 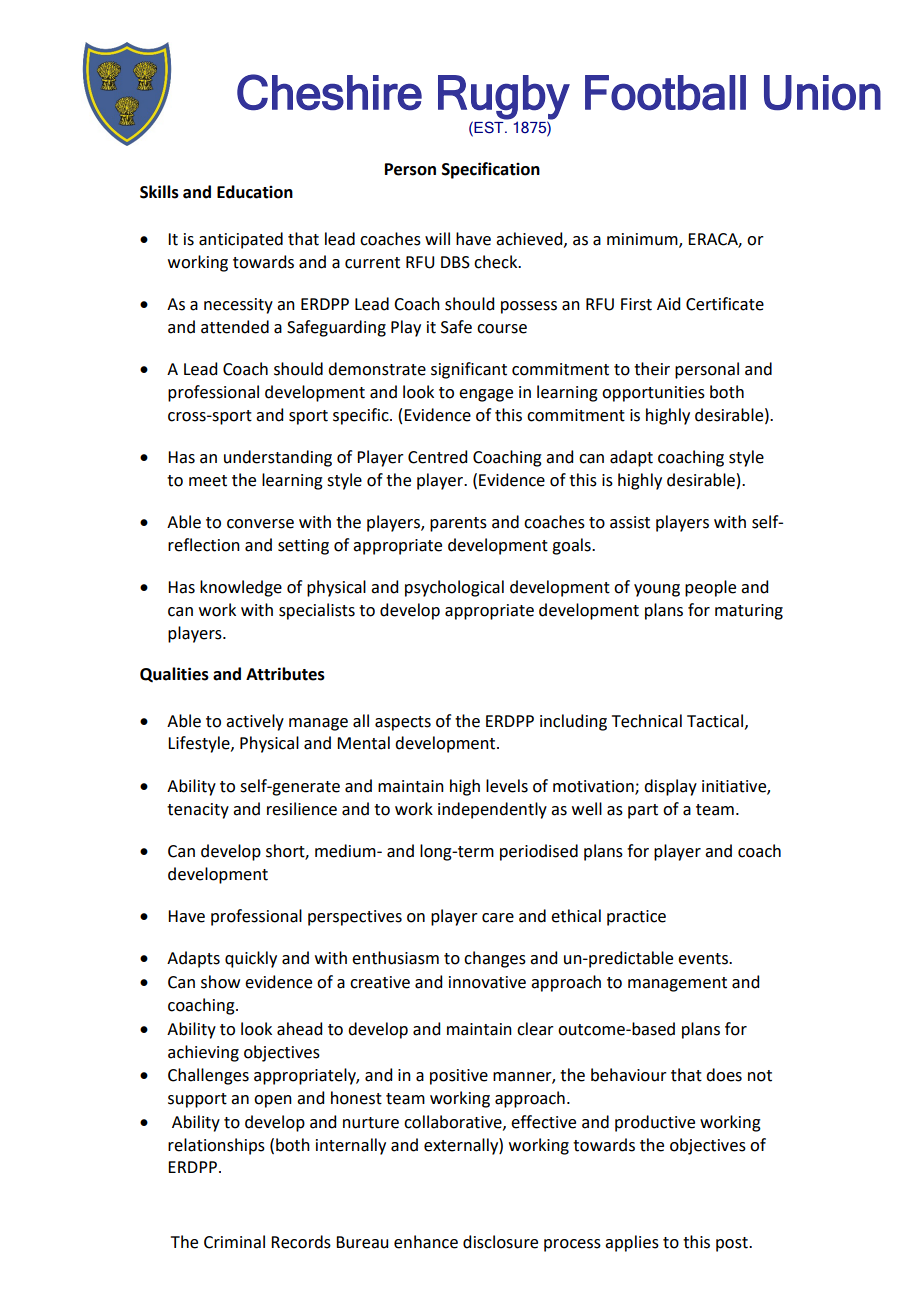 I want to click on Education, so click(x=255, y=192).
